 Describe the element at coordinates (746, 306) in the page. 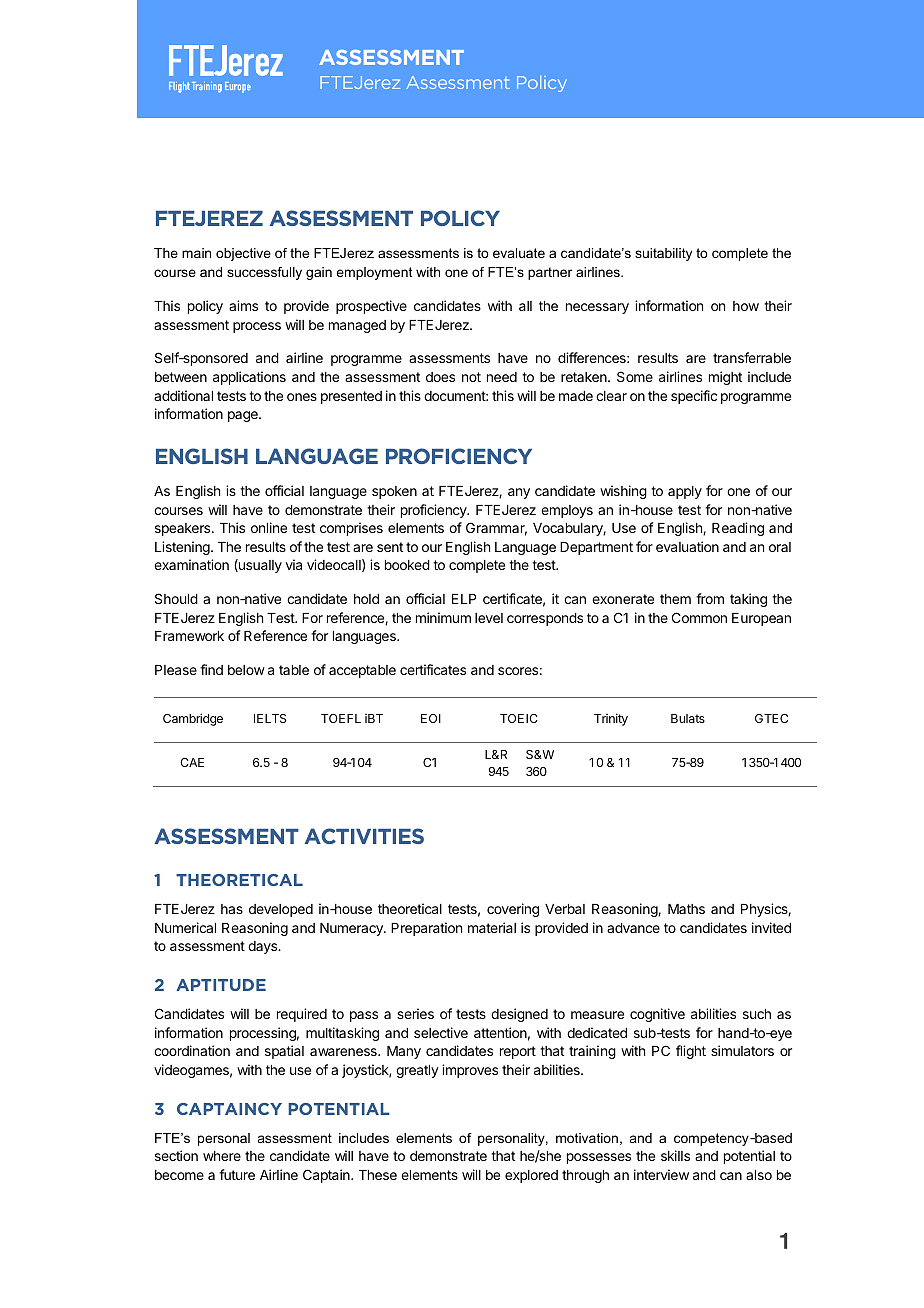

I see `how` at that location.
